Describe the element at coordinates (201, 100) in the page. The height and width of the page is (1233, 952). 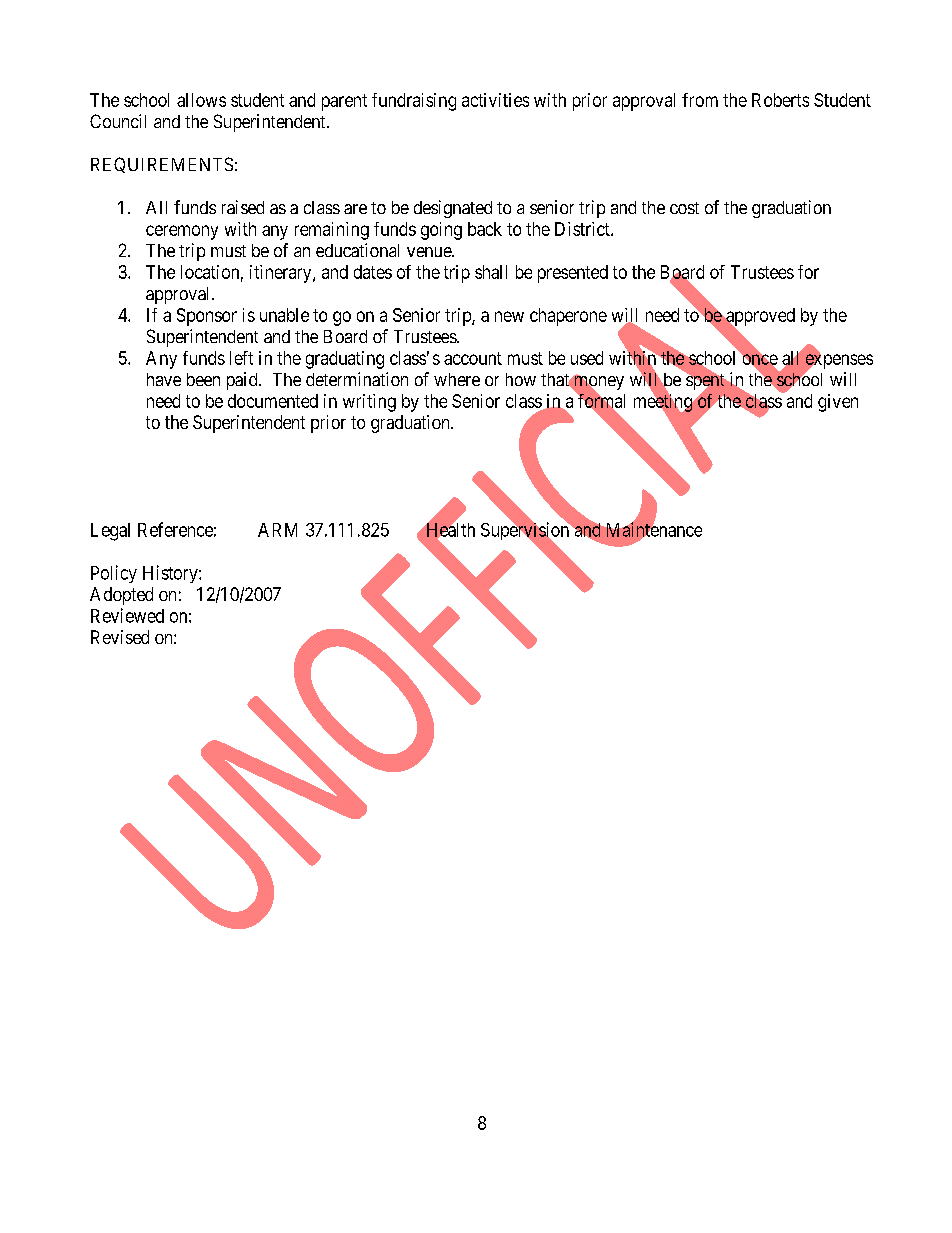
I see `allows` at that location.
